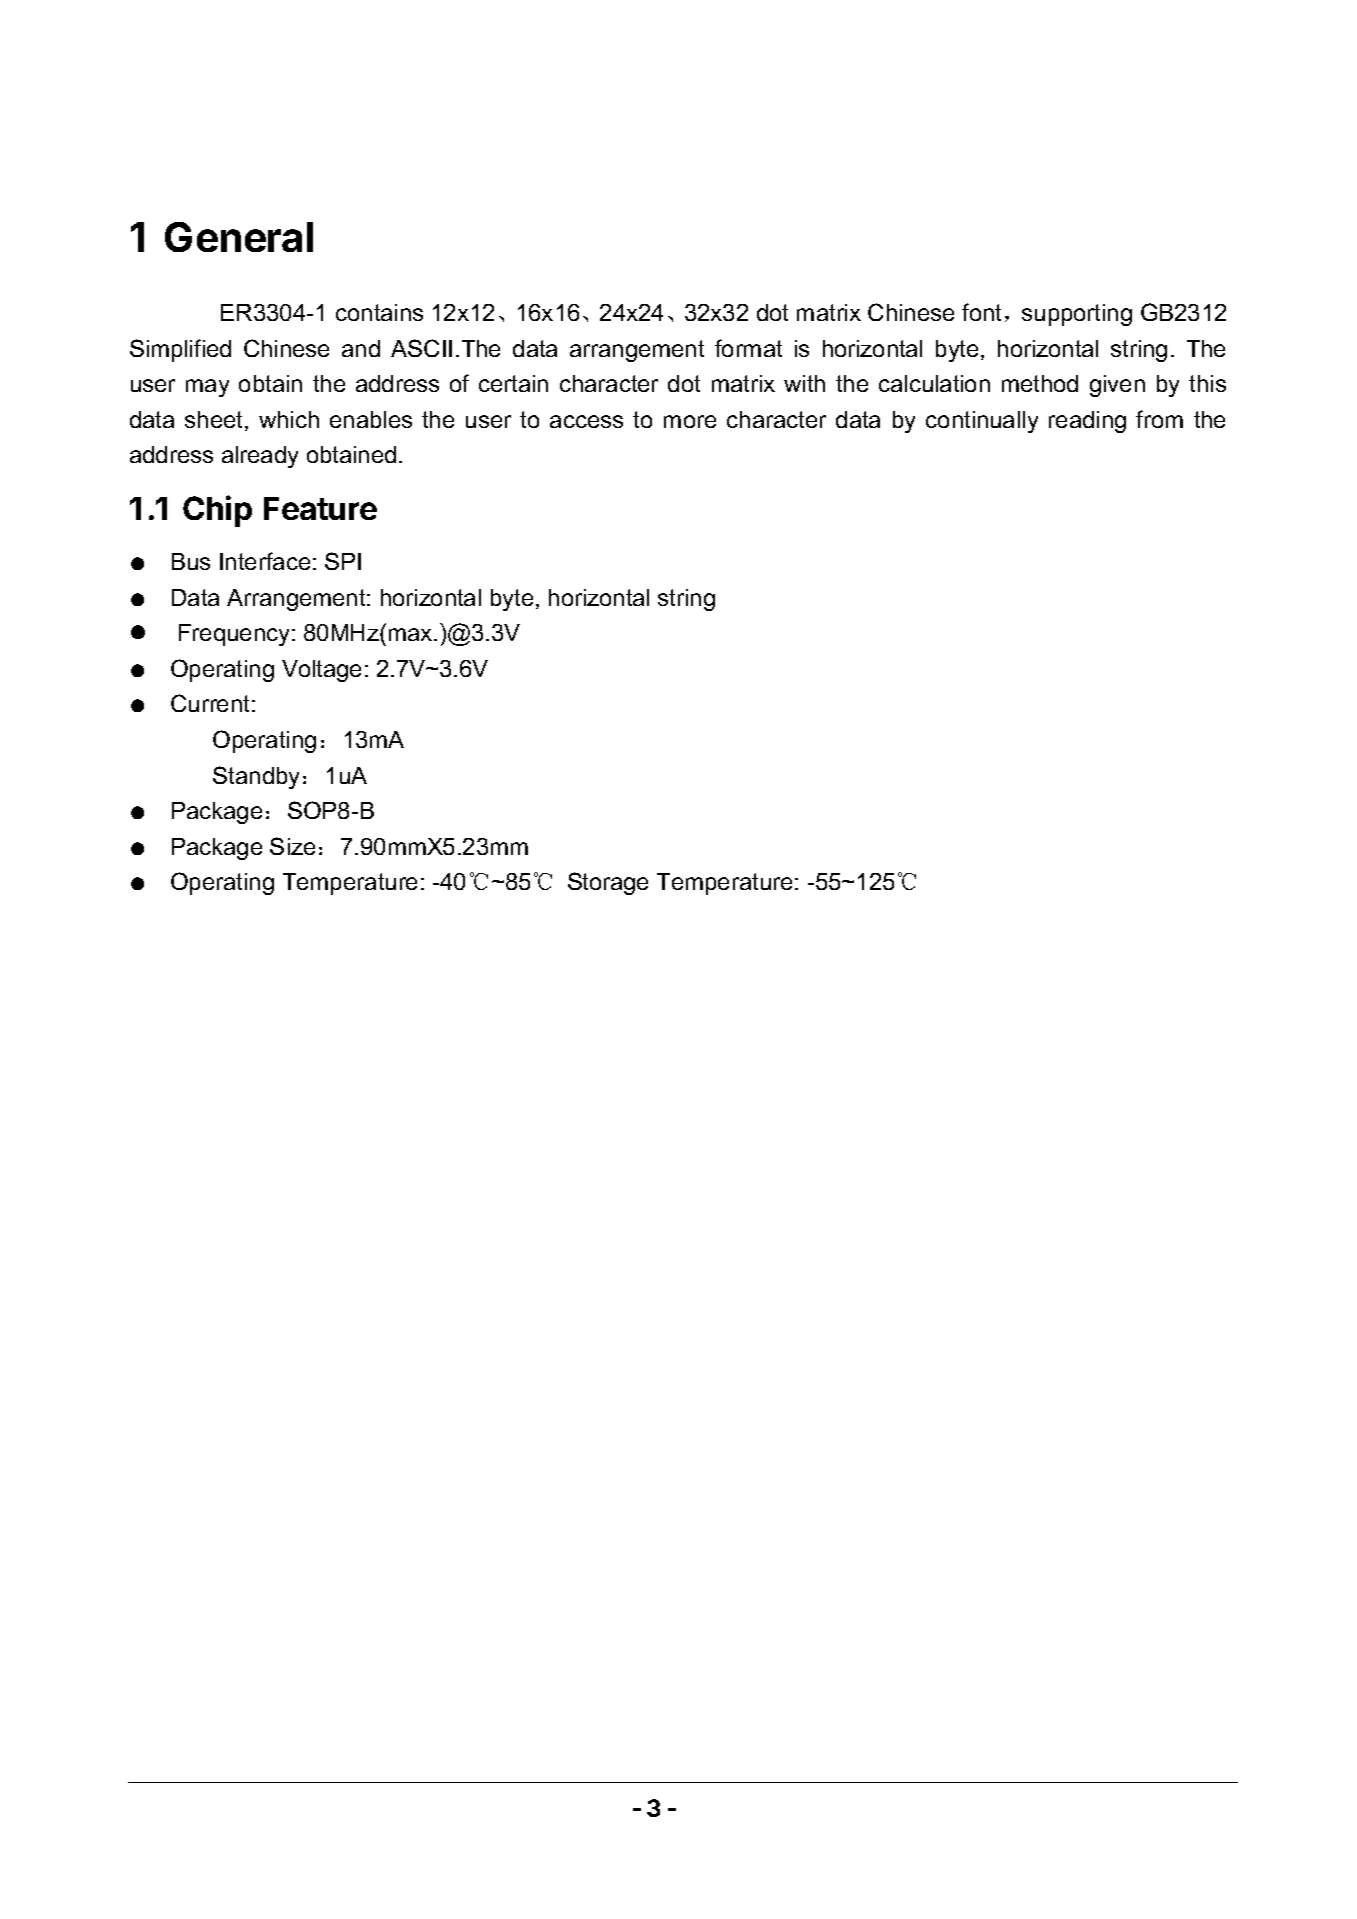  What do you see at coordinates (1087, 422) in the document?
I see `reading` at bounding box center [1087, 422].
